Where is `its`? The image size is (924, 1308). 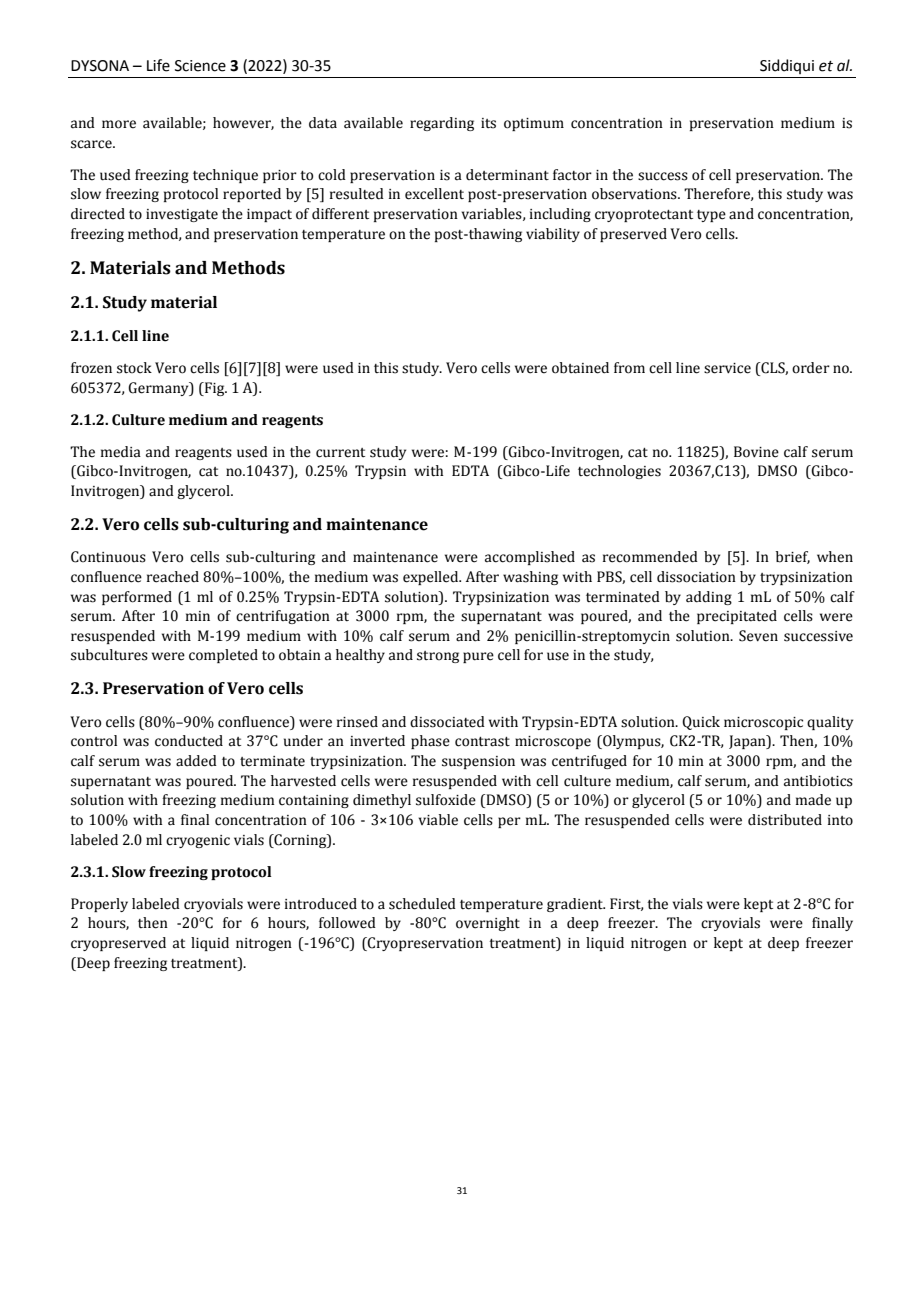 its is located at coordinates (488, 123).
